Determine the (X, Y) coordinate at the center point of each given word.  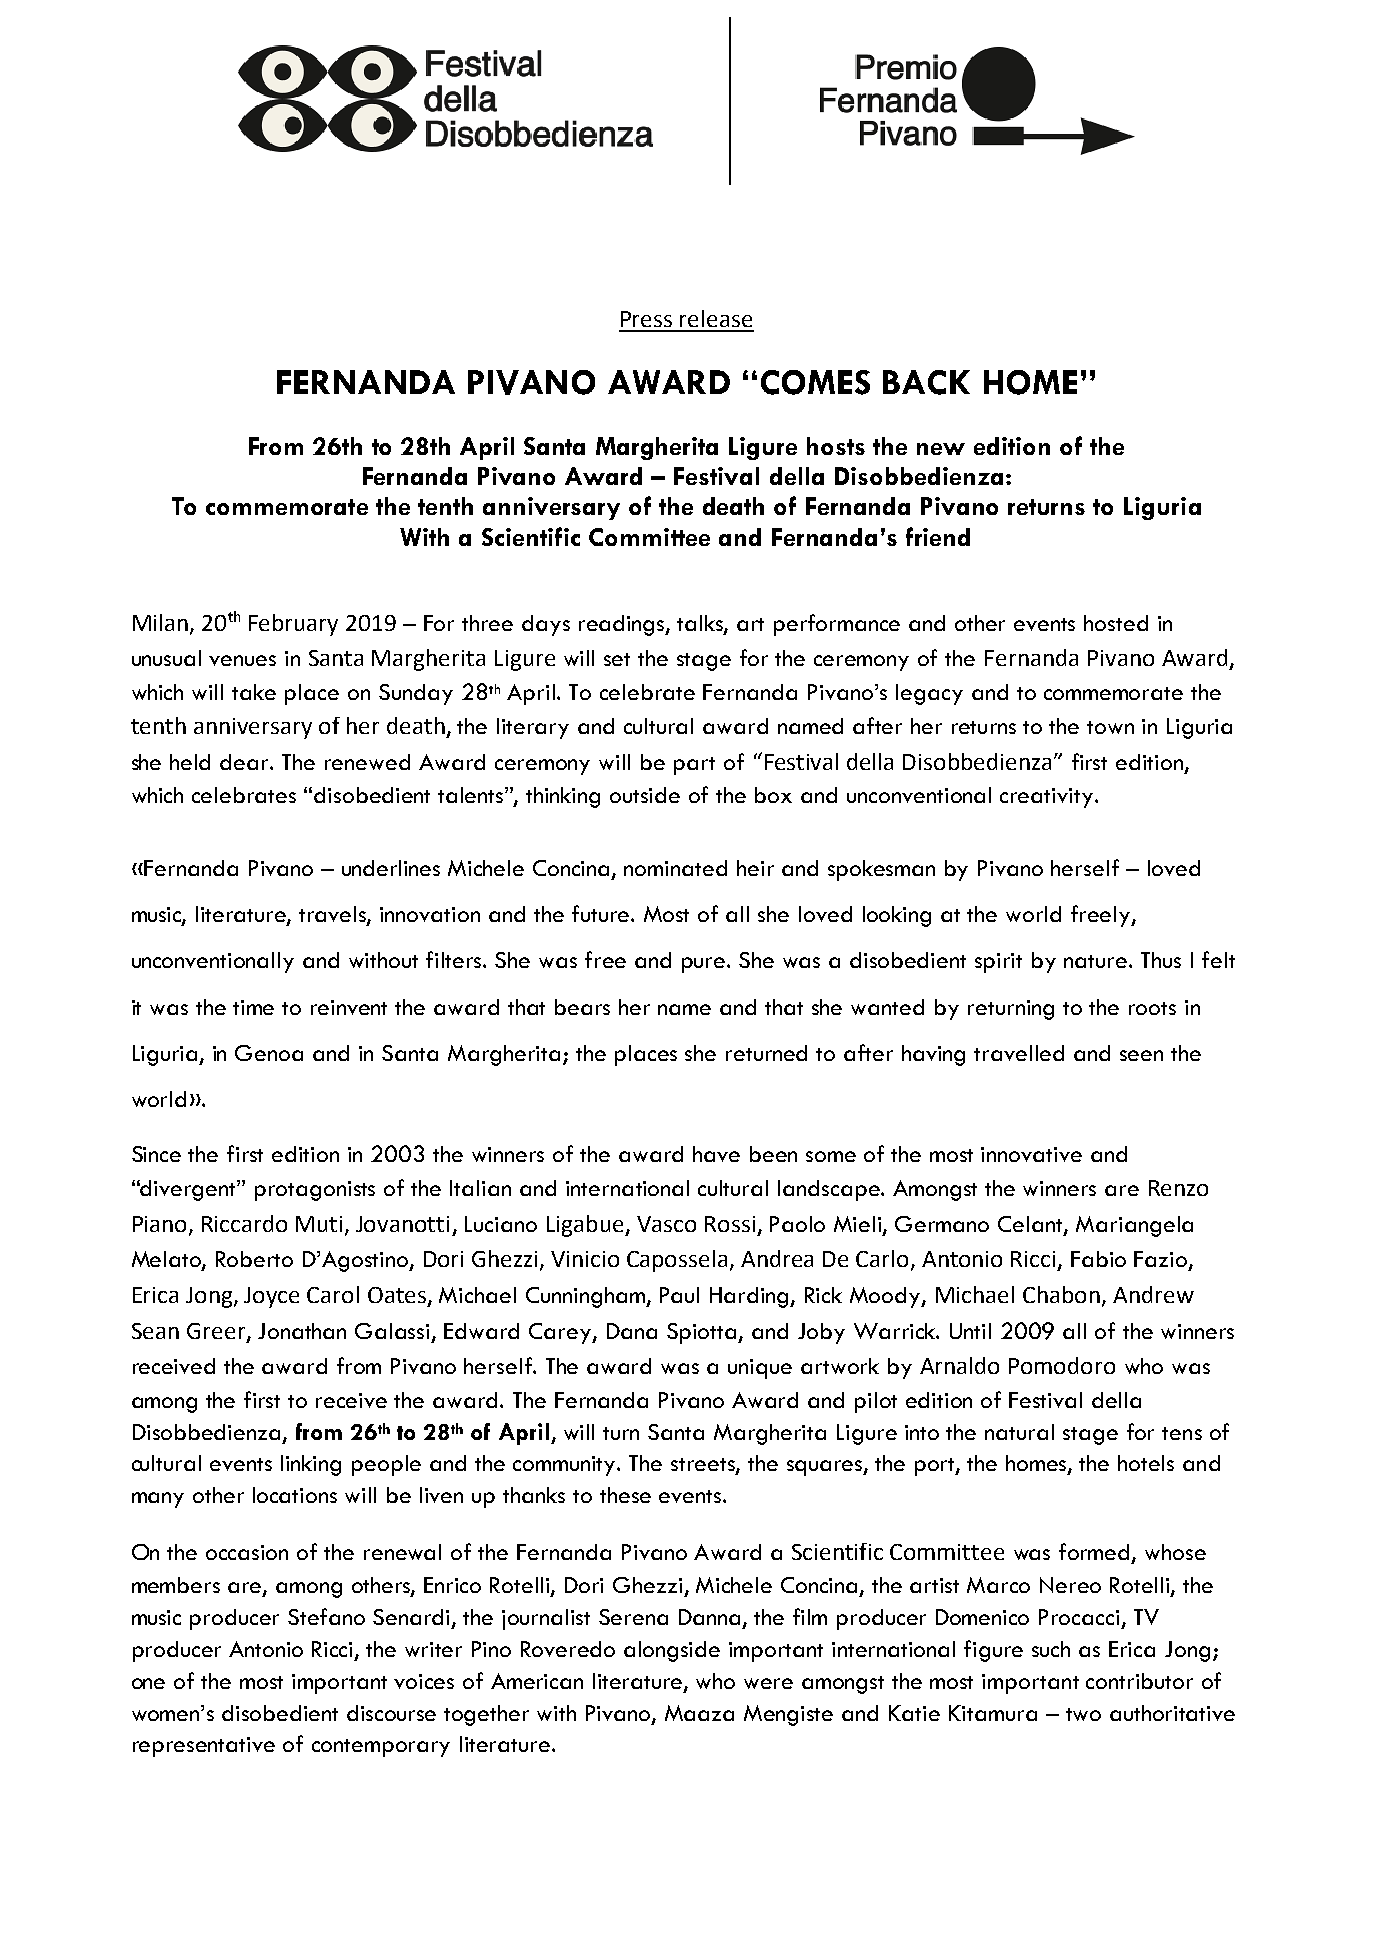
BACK (926, 382)
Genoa (269, 1053)
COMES (815, 382)
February (293, 625)
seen (1141, 1055)
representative (204, 1747)
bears (582, 1007)
